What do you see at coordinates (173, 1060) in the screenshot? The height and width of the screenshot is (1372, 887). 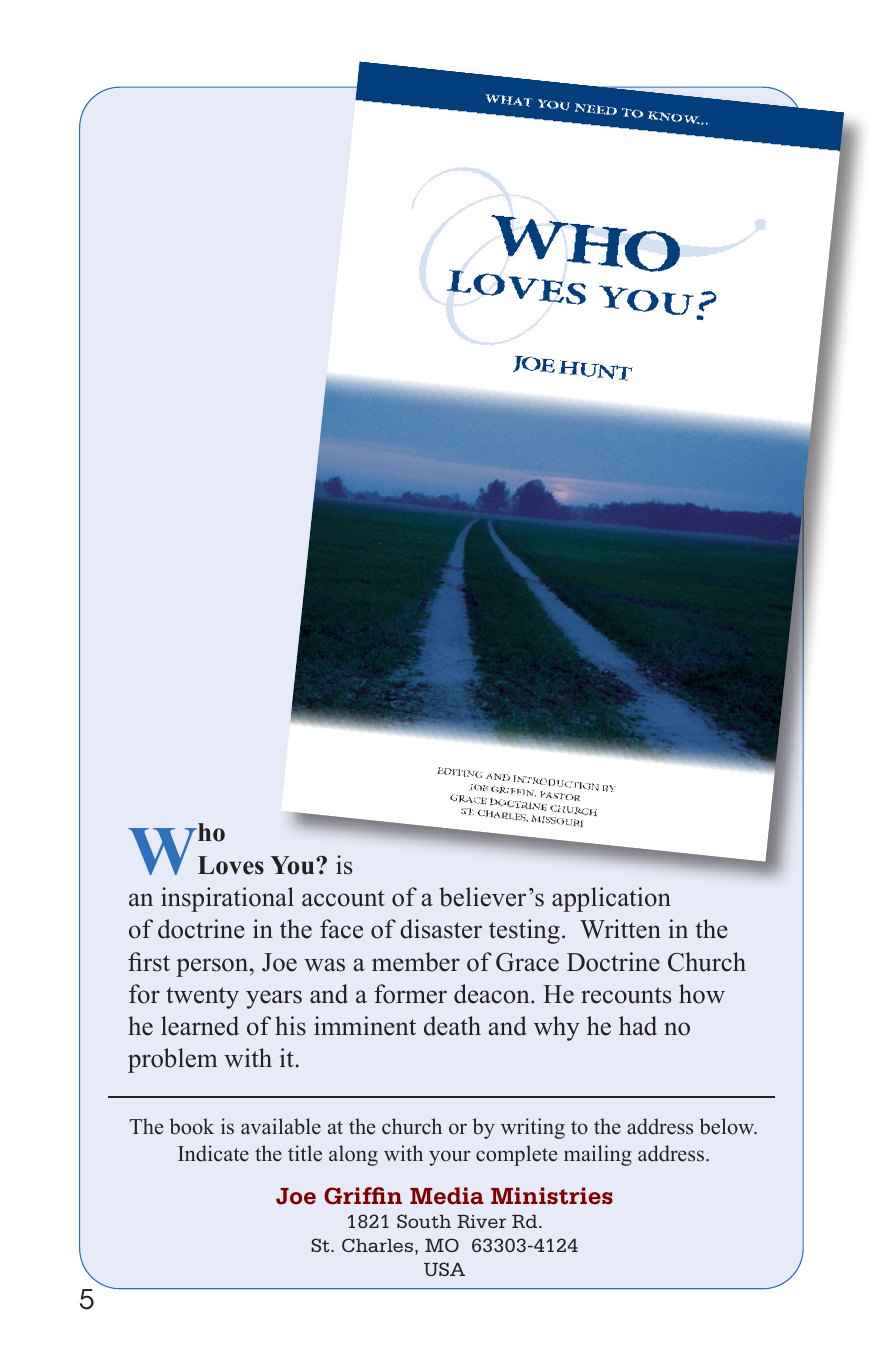 I see `problem` at bounding box center [173, 1060].
